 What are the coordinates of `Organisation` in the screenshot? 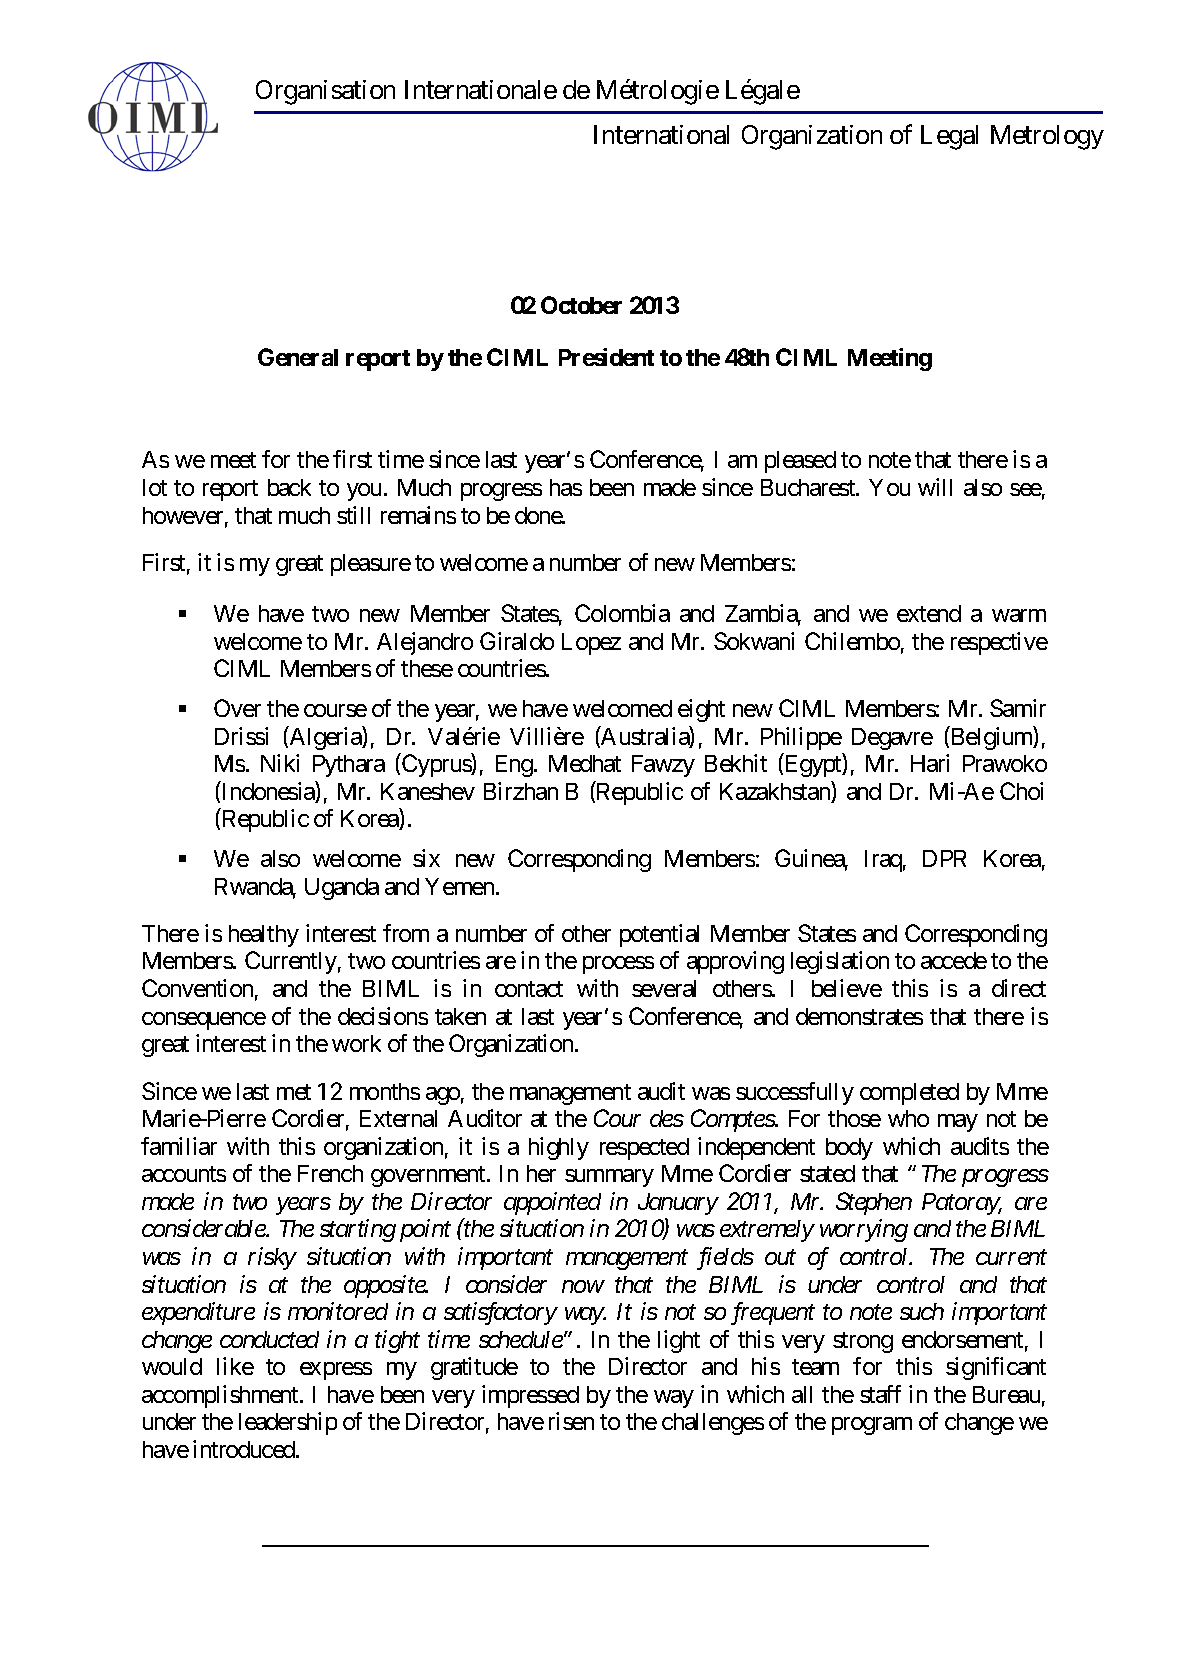 It's located at (325, 92).
